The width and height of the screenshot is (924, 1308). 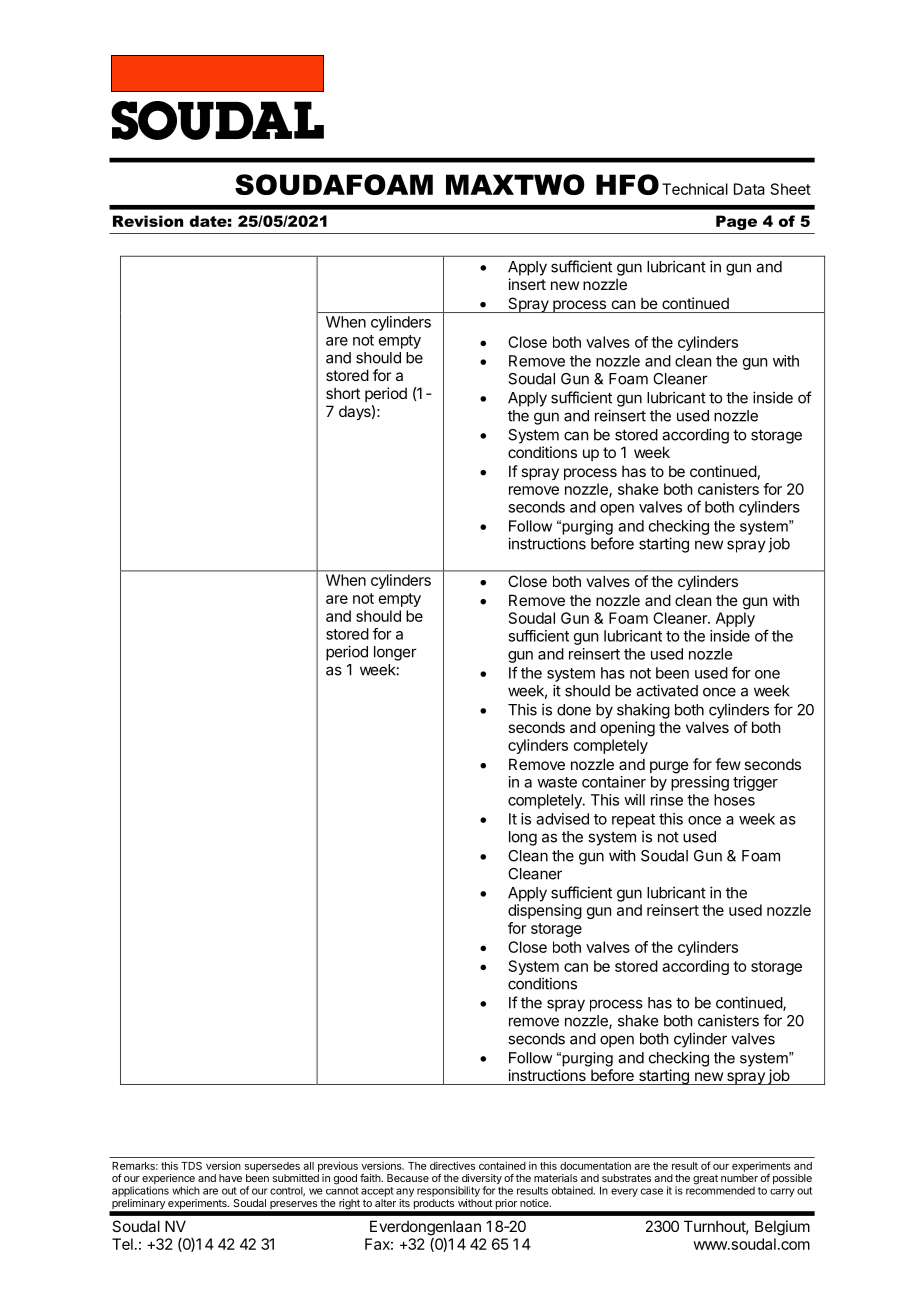 I want to click on repeat, so click(x=633, y=821).
